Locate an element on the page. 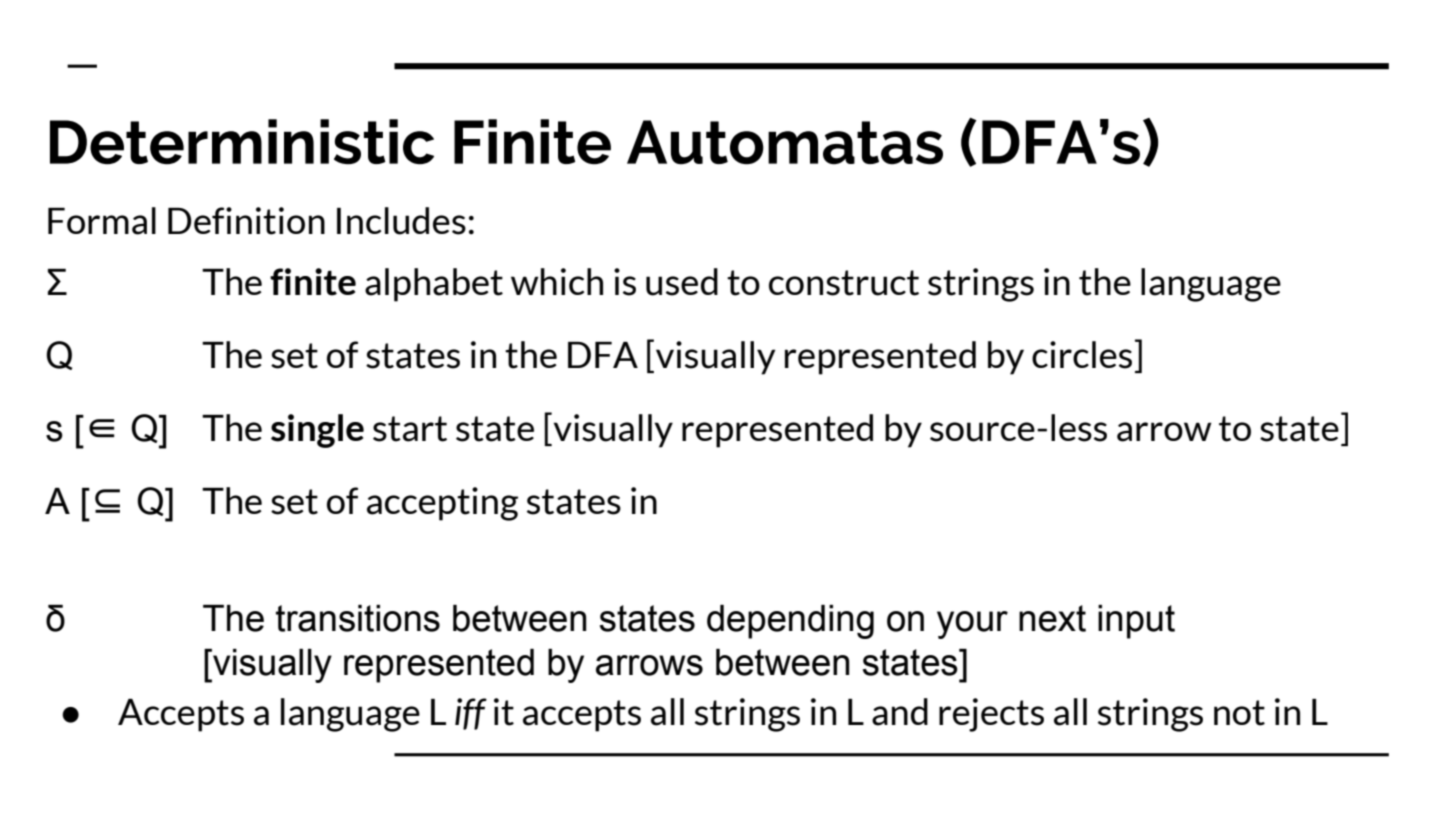 This document has height=819, width=1456. transitions is located at coordinates (358, 618).
